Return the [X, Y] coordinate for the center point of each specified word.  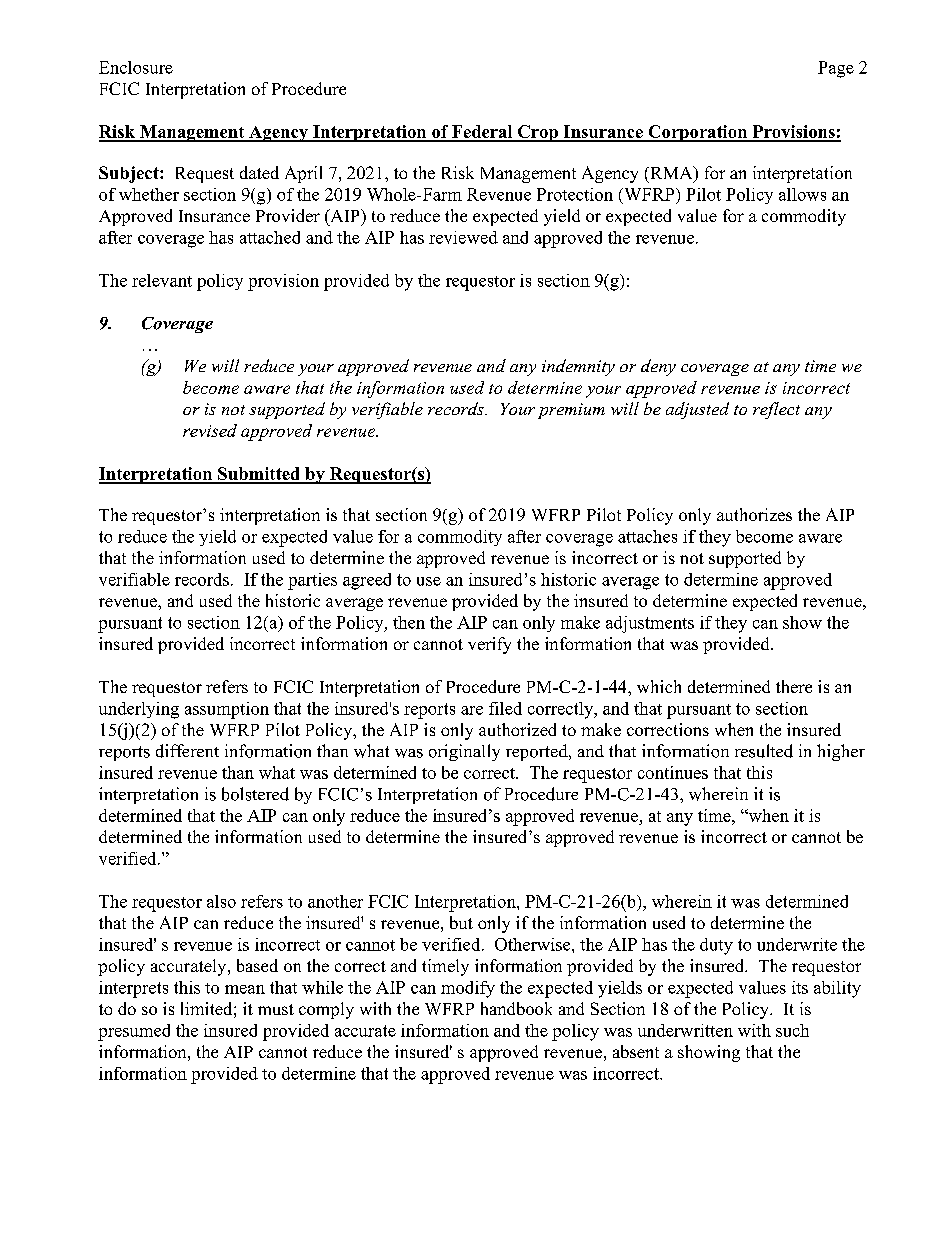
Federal [482, 133]
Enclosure [136, 67]
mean [245, 989]
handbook [516, 1008]
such [792, 1030]
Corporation [697, 133]
